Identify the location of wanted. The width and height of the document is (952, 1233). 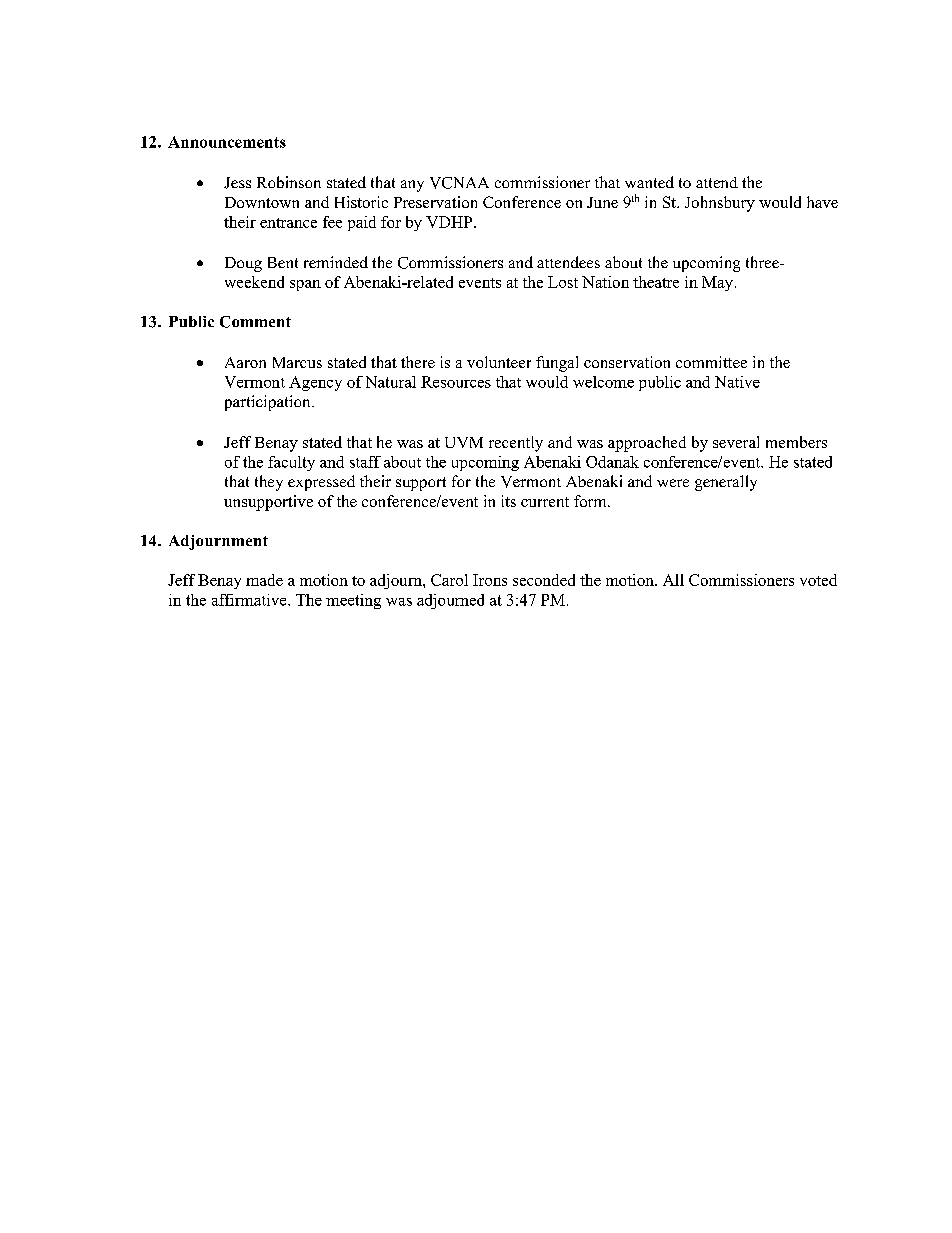
(649, 182).
